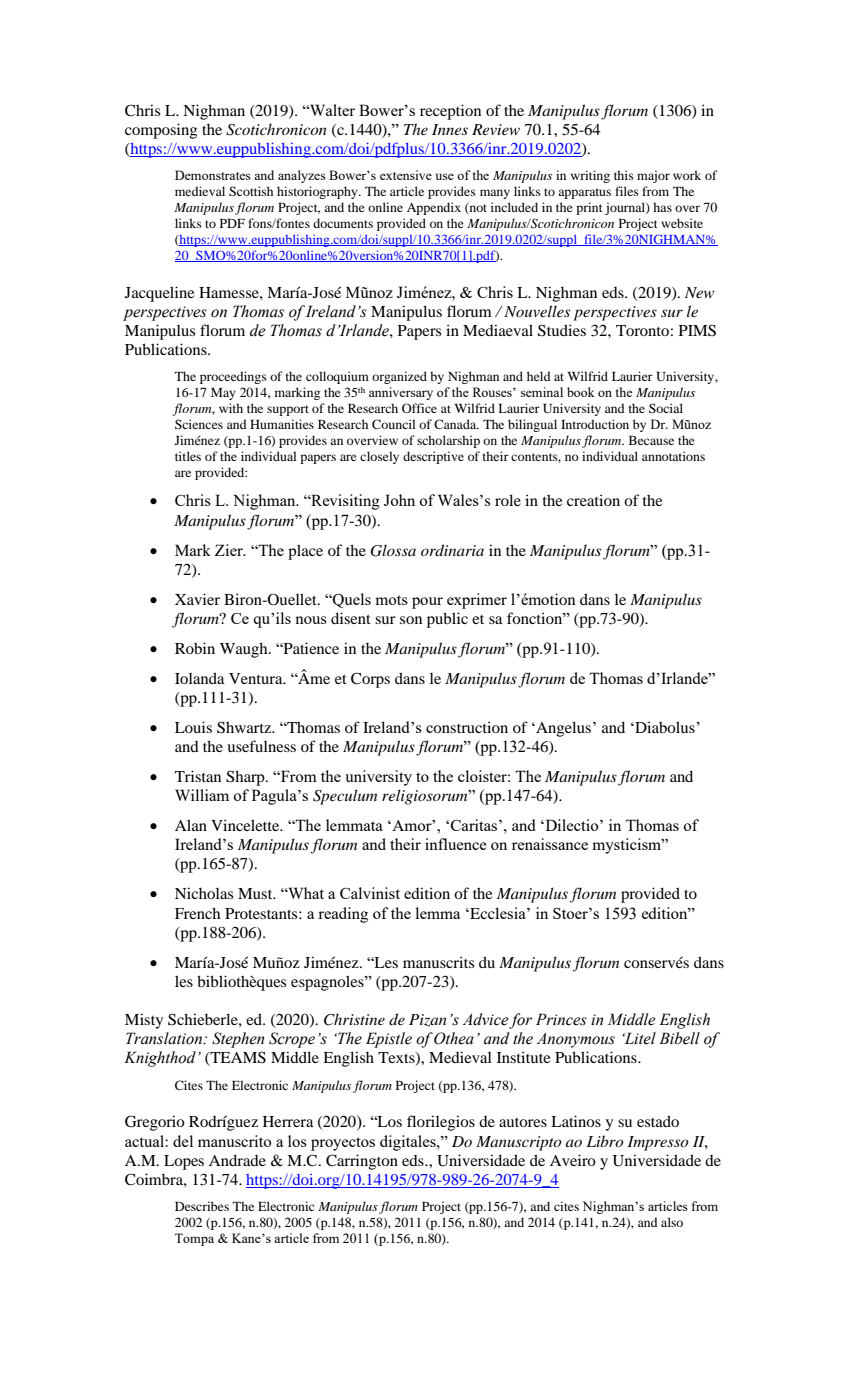 Image resolution: width=849 pixels, height=1400 pixels. What do you see at coordinates (561, 1019) in the screenshot?
I see `Princes` at bounding box center [561, 1019].
